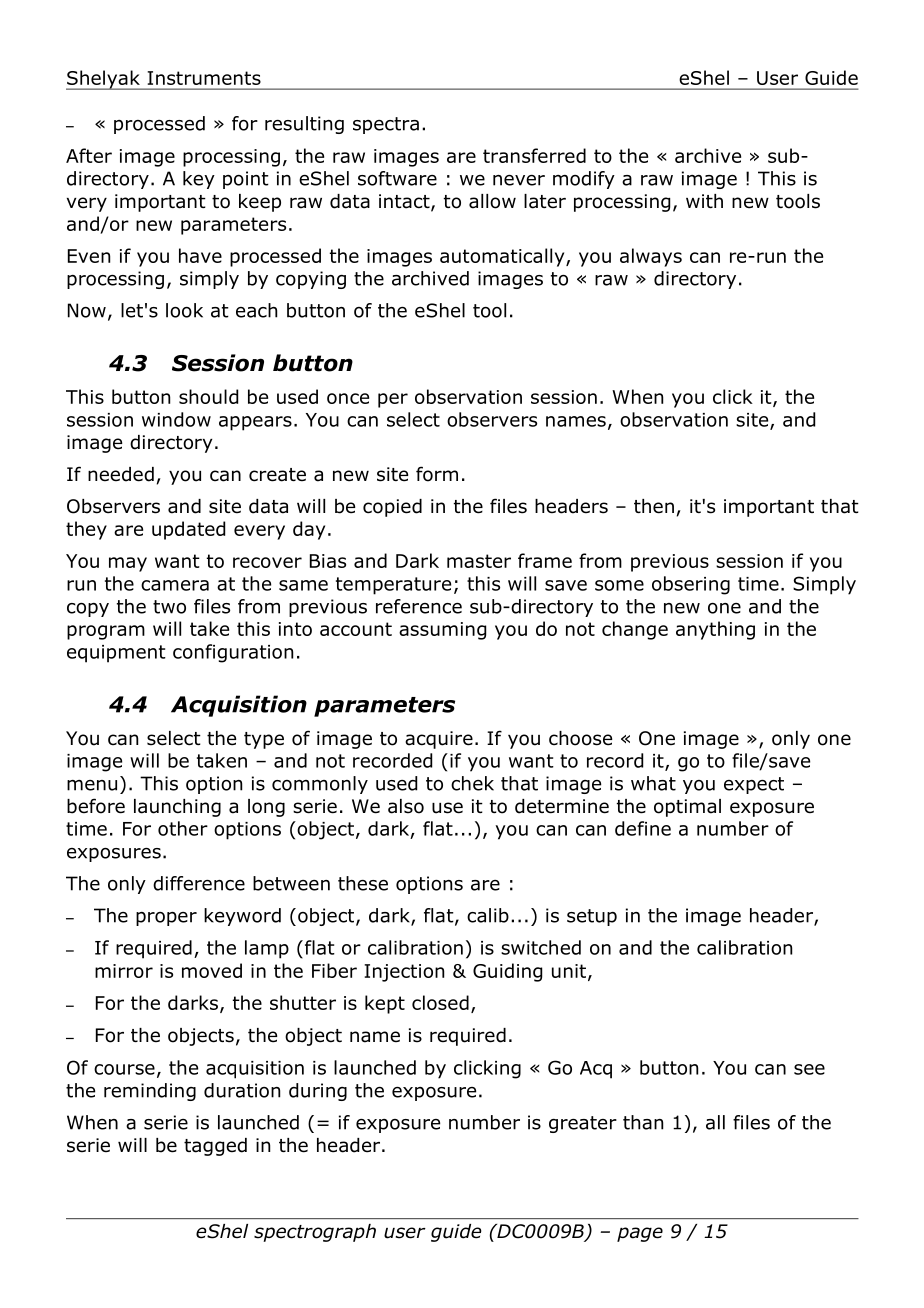 The image size is (924, 1308). What do you see at coordinates (215, 1147) in the document?
I see `tagged` at bounding box center [215, 1147].
